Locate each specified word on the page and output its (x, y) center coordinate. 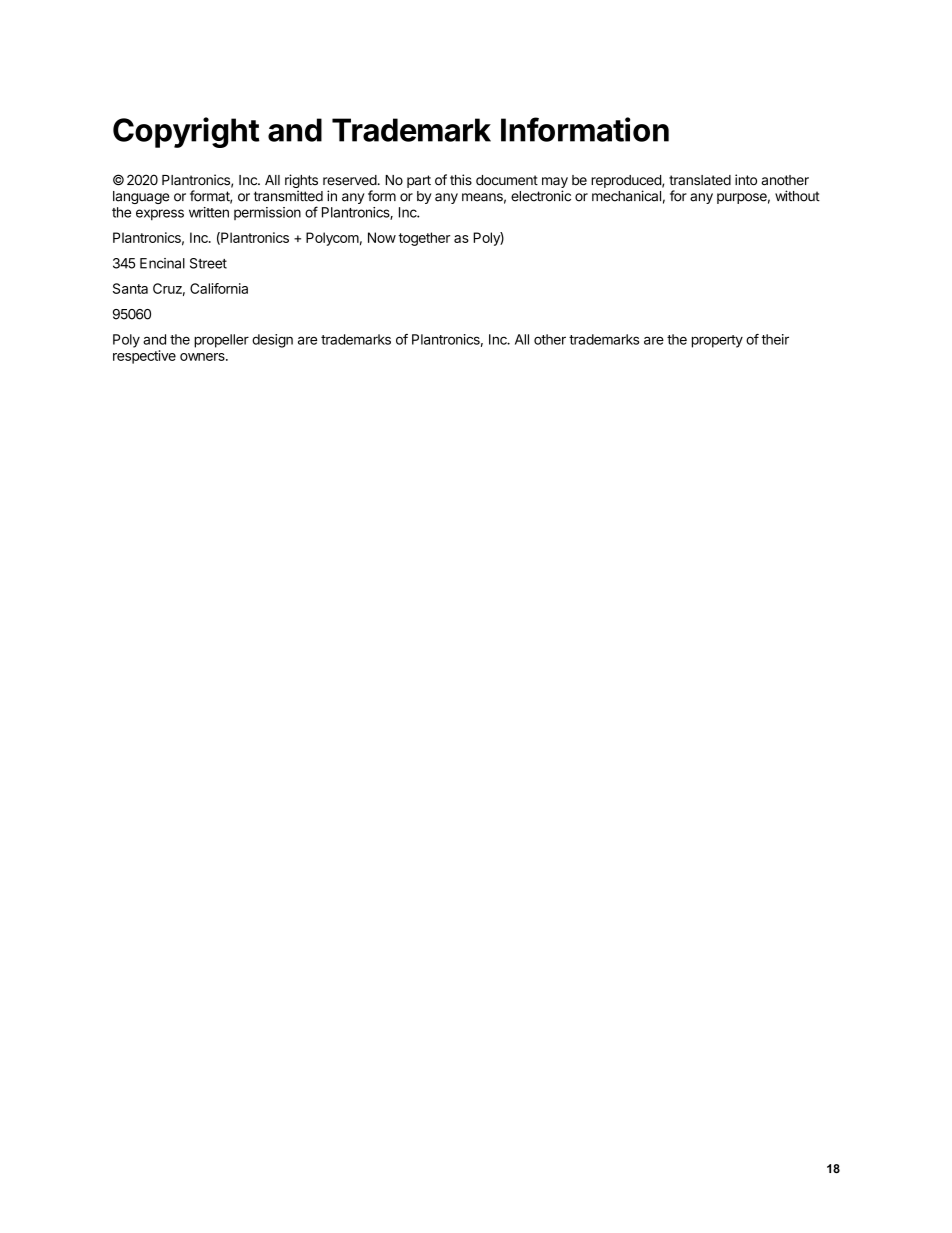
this (461, 180)
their (775, 339)
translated (700, 180)
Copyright (186, 132)
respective (144, 357)
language (141, 197)
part (419, 181)
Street (208, 263)
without (797, 196)
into (746, 180)
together (424, 239)
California (219, 288)
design (272, 341)
